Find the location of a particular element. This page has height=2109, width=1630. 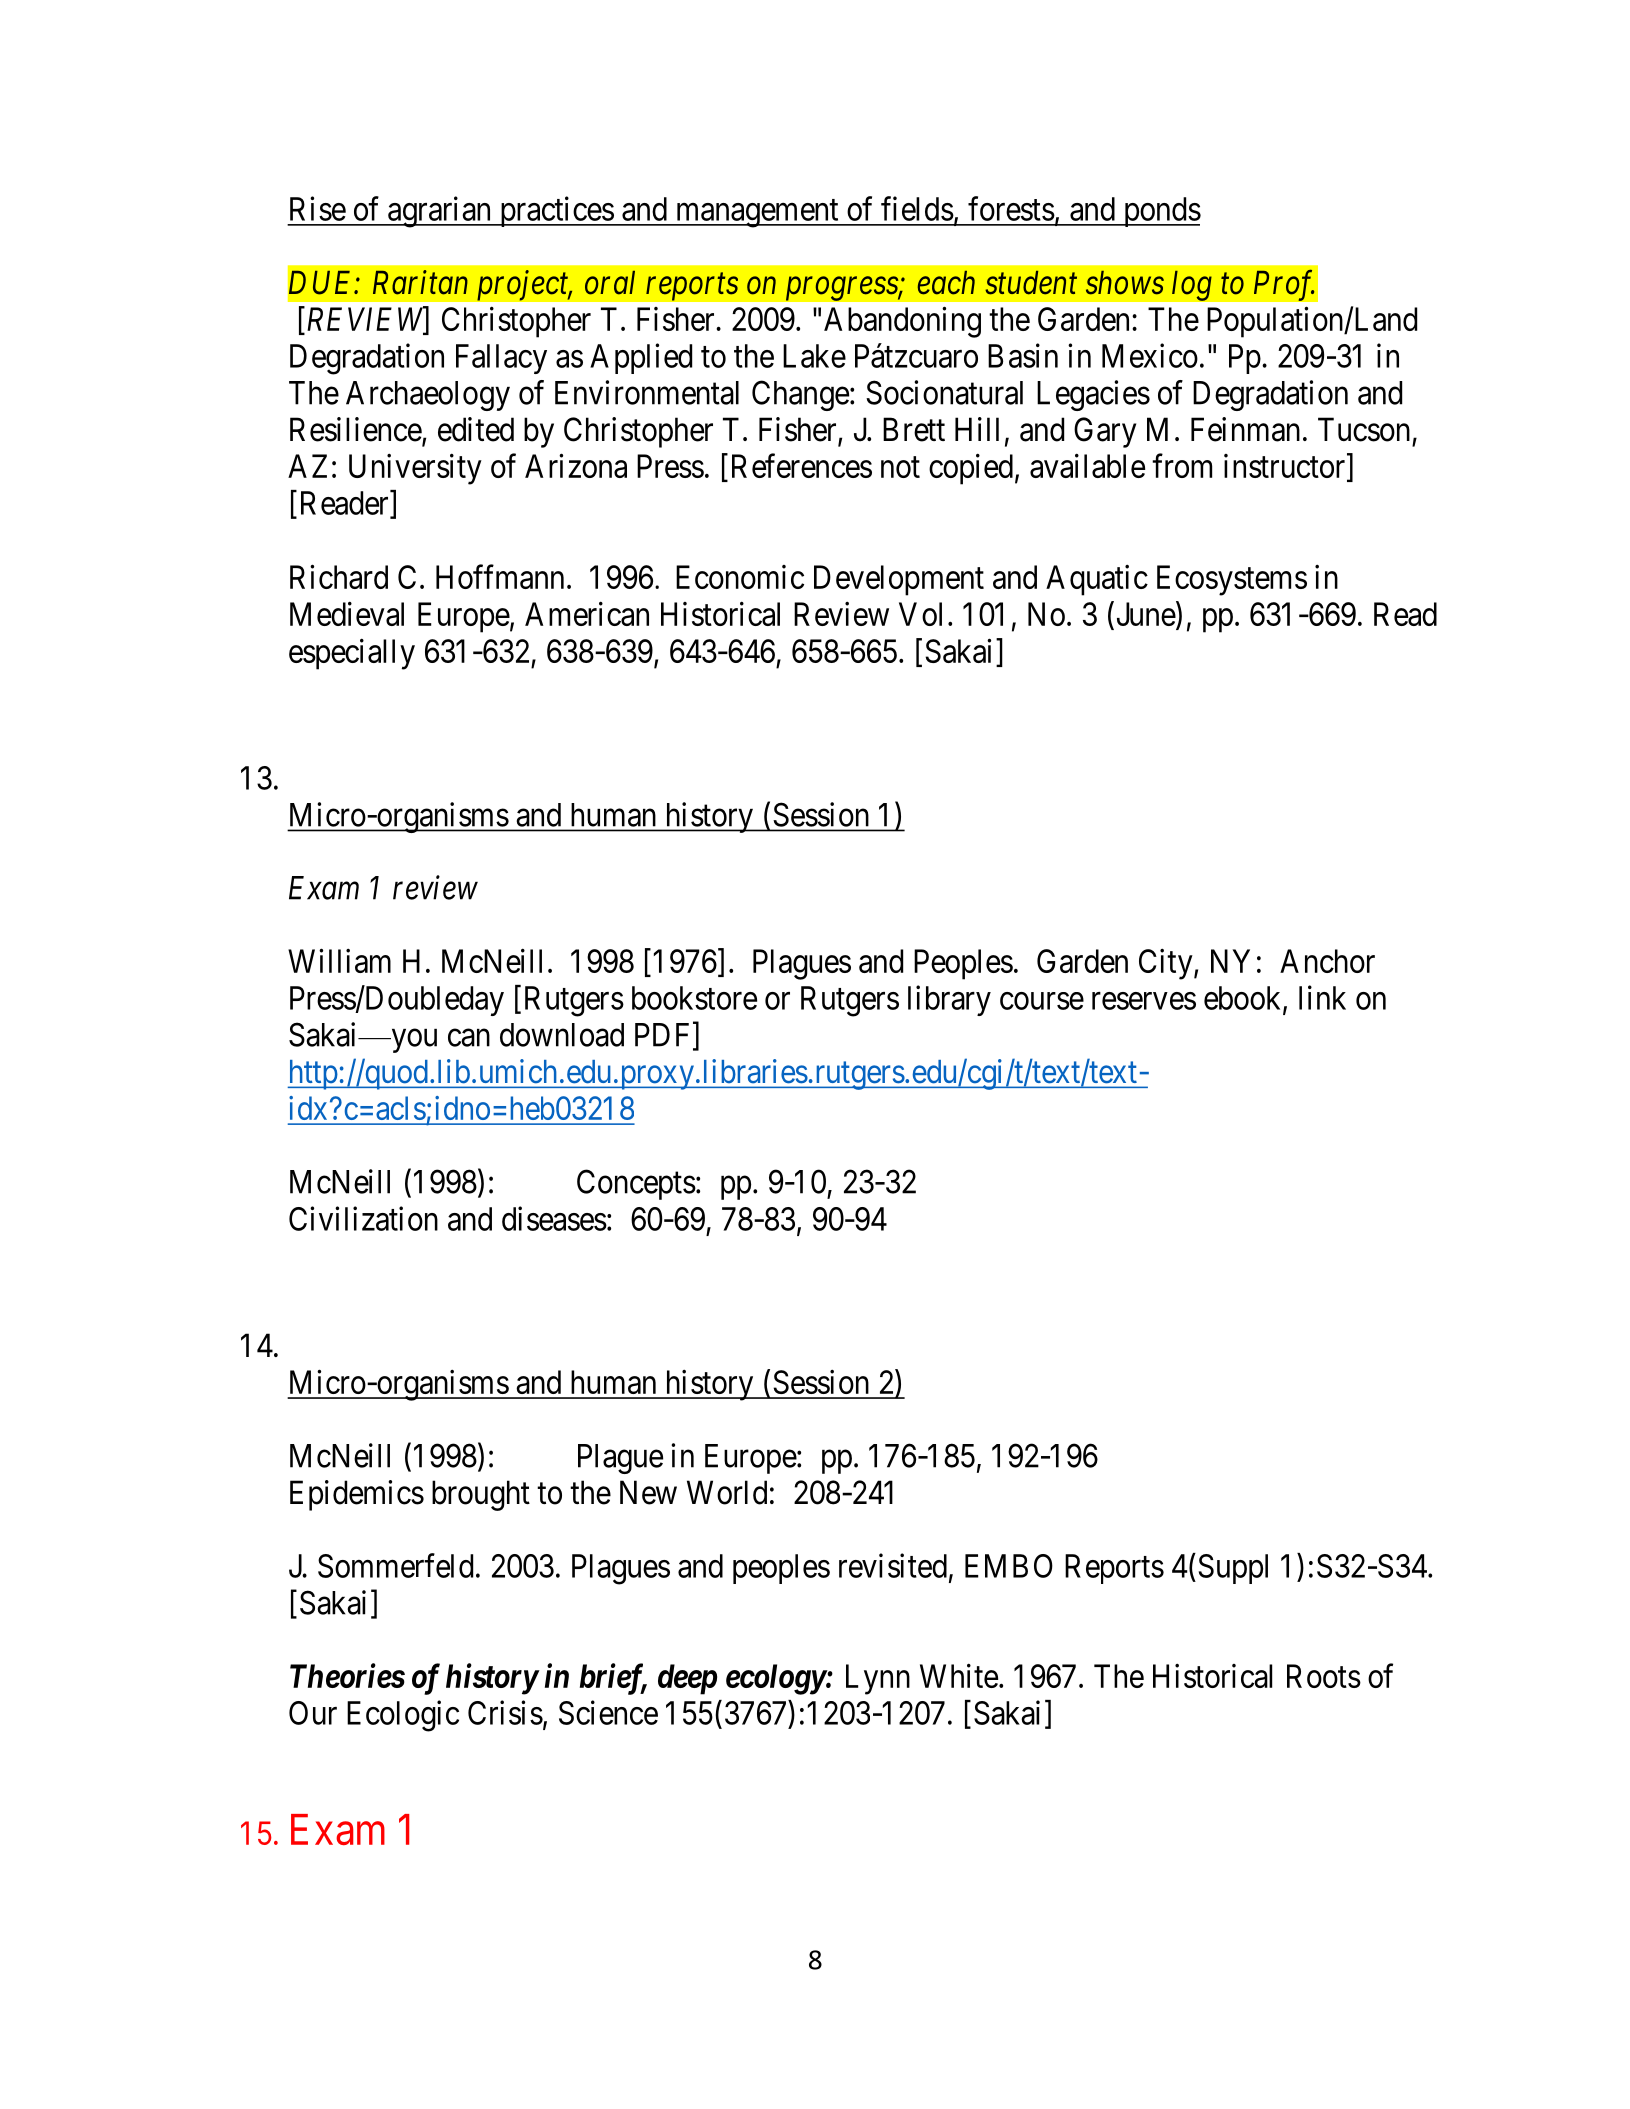

agrarian is located at coordinates (440, 212).
